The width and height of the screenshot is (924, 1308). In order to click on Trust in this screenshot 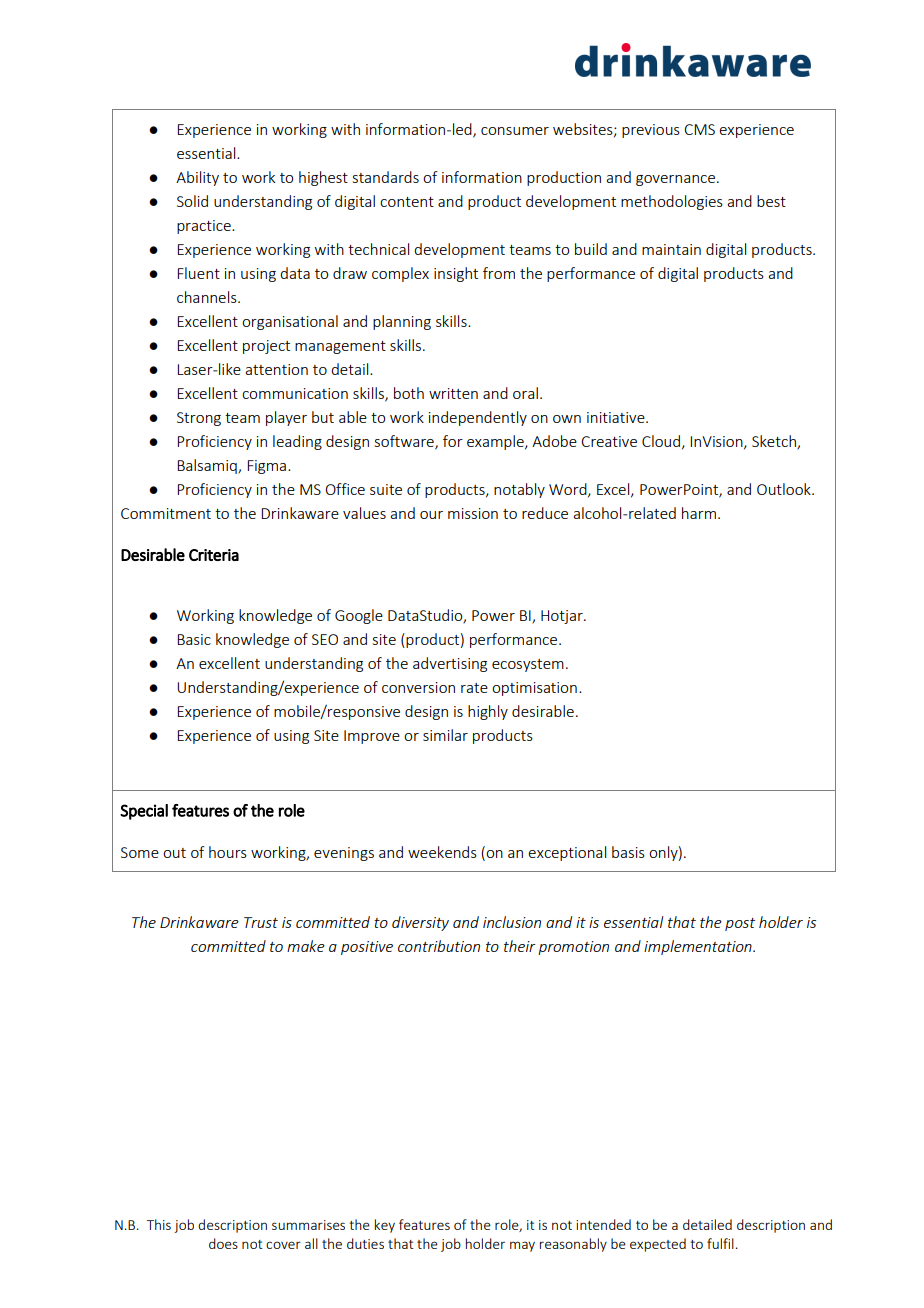, I will do `click(261, 922)`.
